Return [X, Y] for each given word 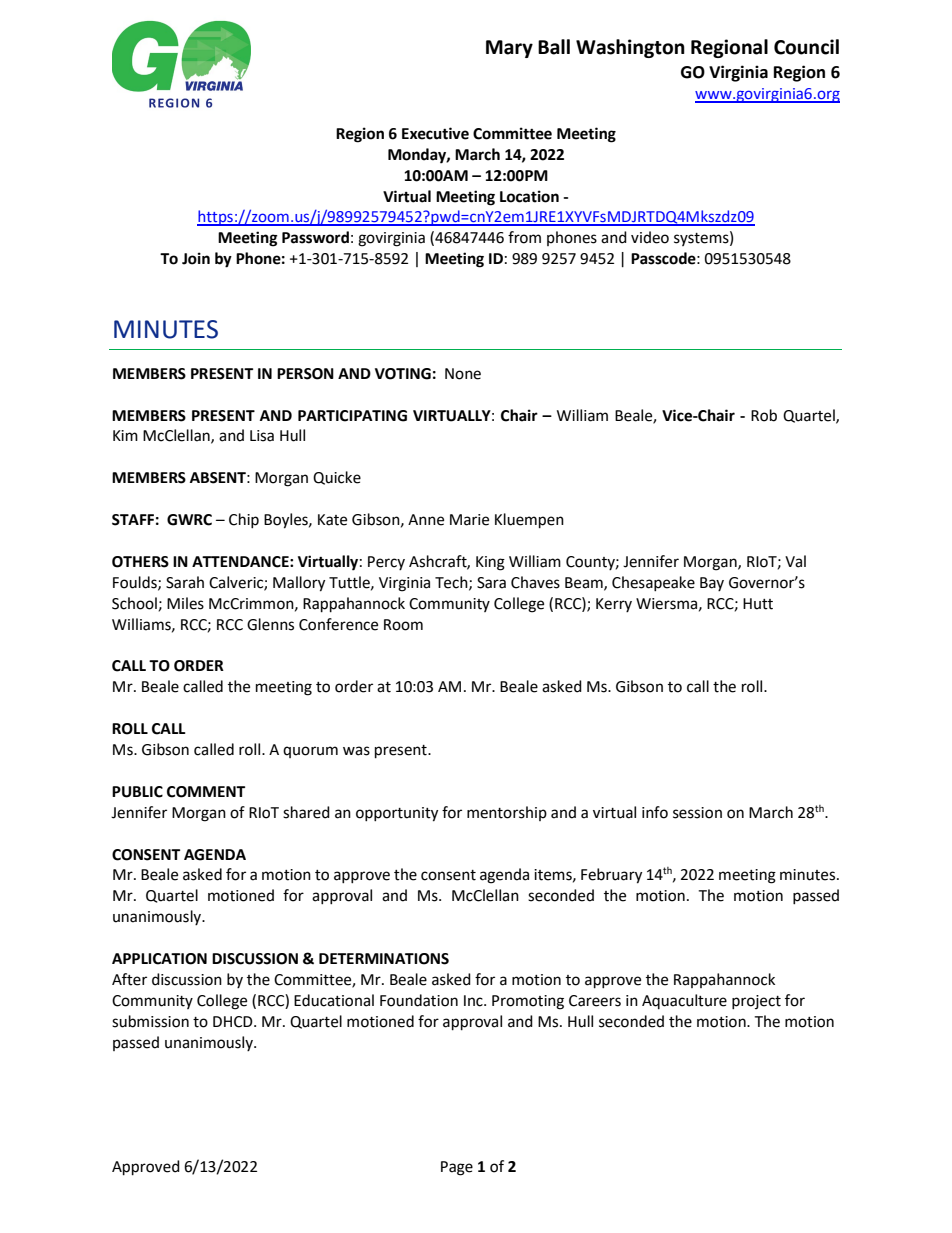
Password [315, 237]
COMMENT [206, 792]
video [650, 237]
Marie [469, 520]
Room [403, 625]
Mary [509, 49]
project [756, 1002]
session [697, 813]
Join [196, 258]
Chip [244, 520]
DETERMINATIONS [384, 959]
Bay [712, 584]
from [524, 237]
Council [806, 47]
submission [150, 1021]
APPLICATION [159, 959]
